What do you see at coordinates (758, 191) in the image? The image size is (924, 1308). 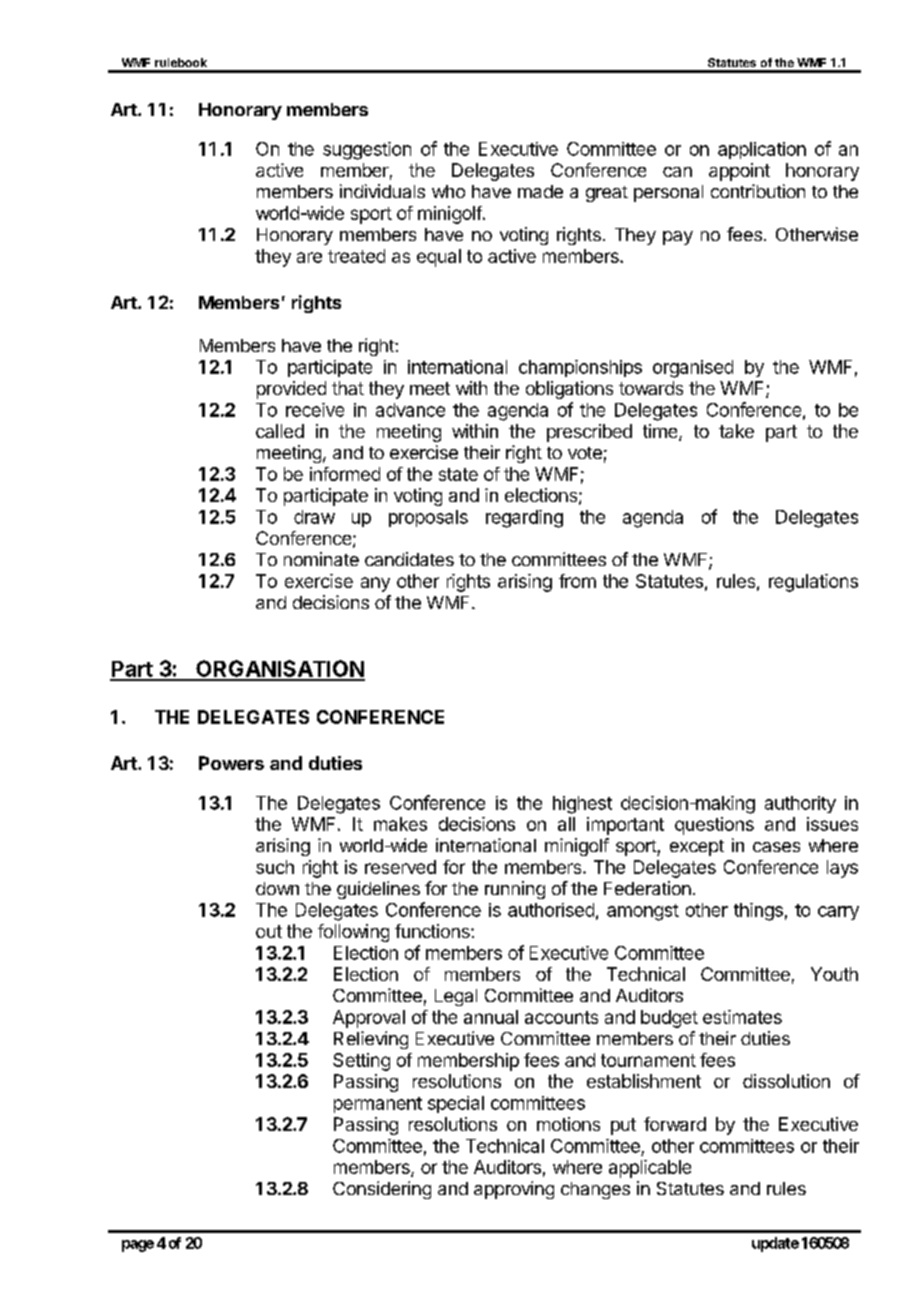 I see `contribution` at bounding box center [758, 191].
